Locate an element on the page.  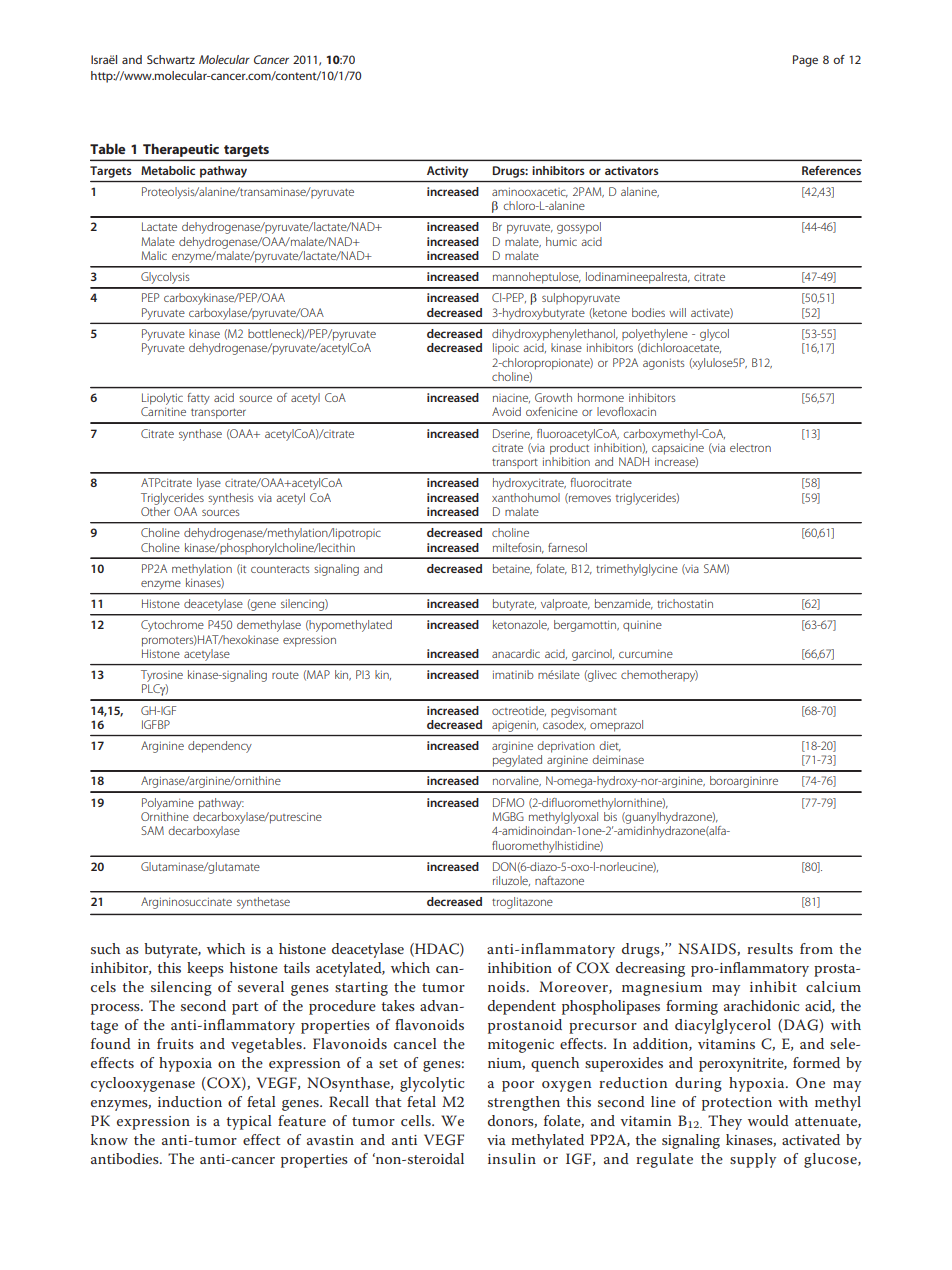
Page is located at coordinates (805, 61).
